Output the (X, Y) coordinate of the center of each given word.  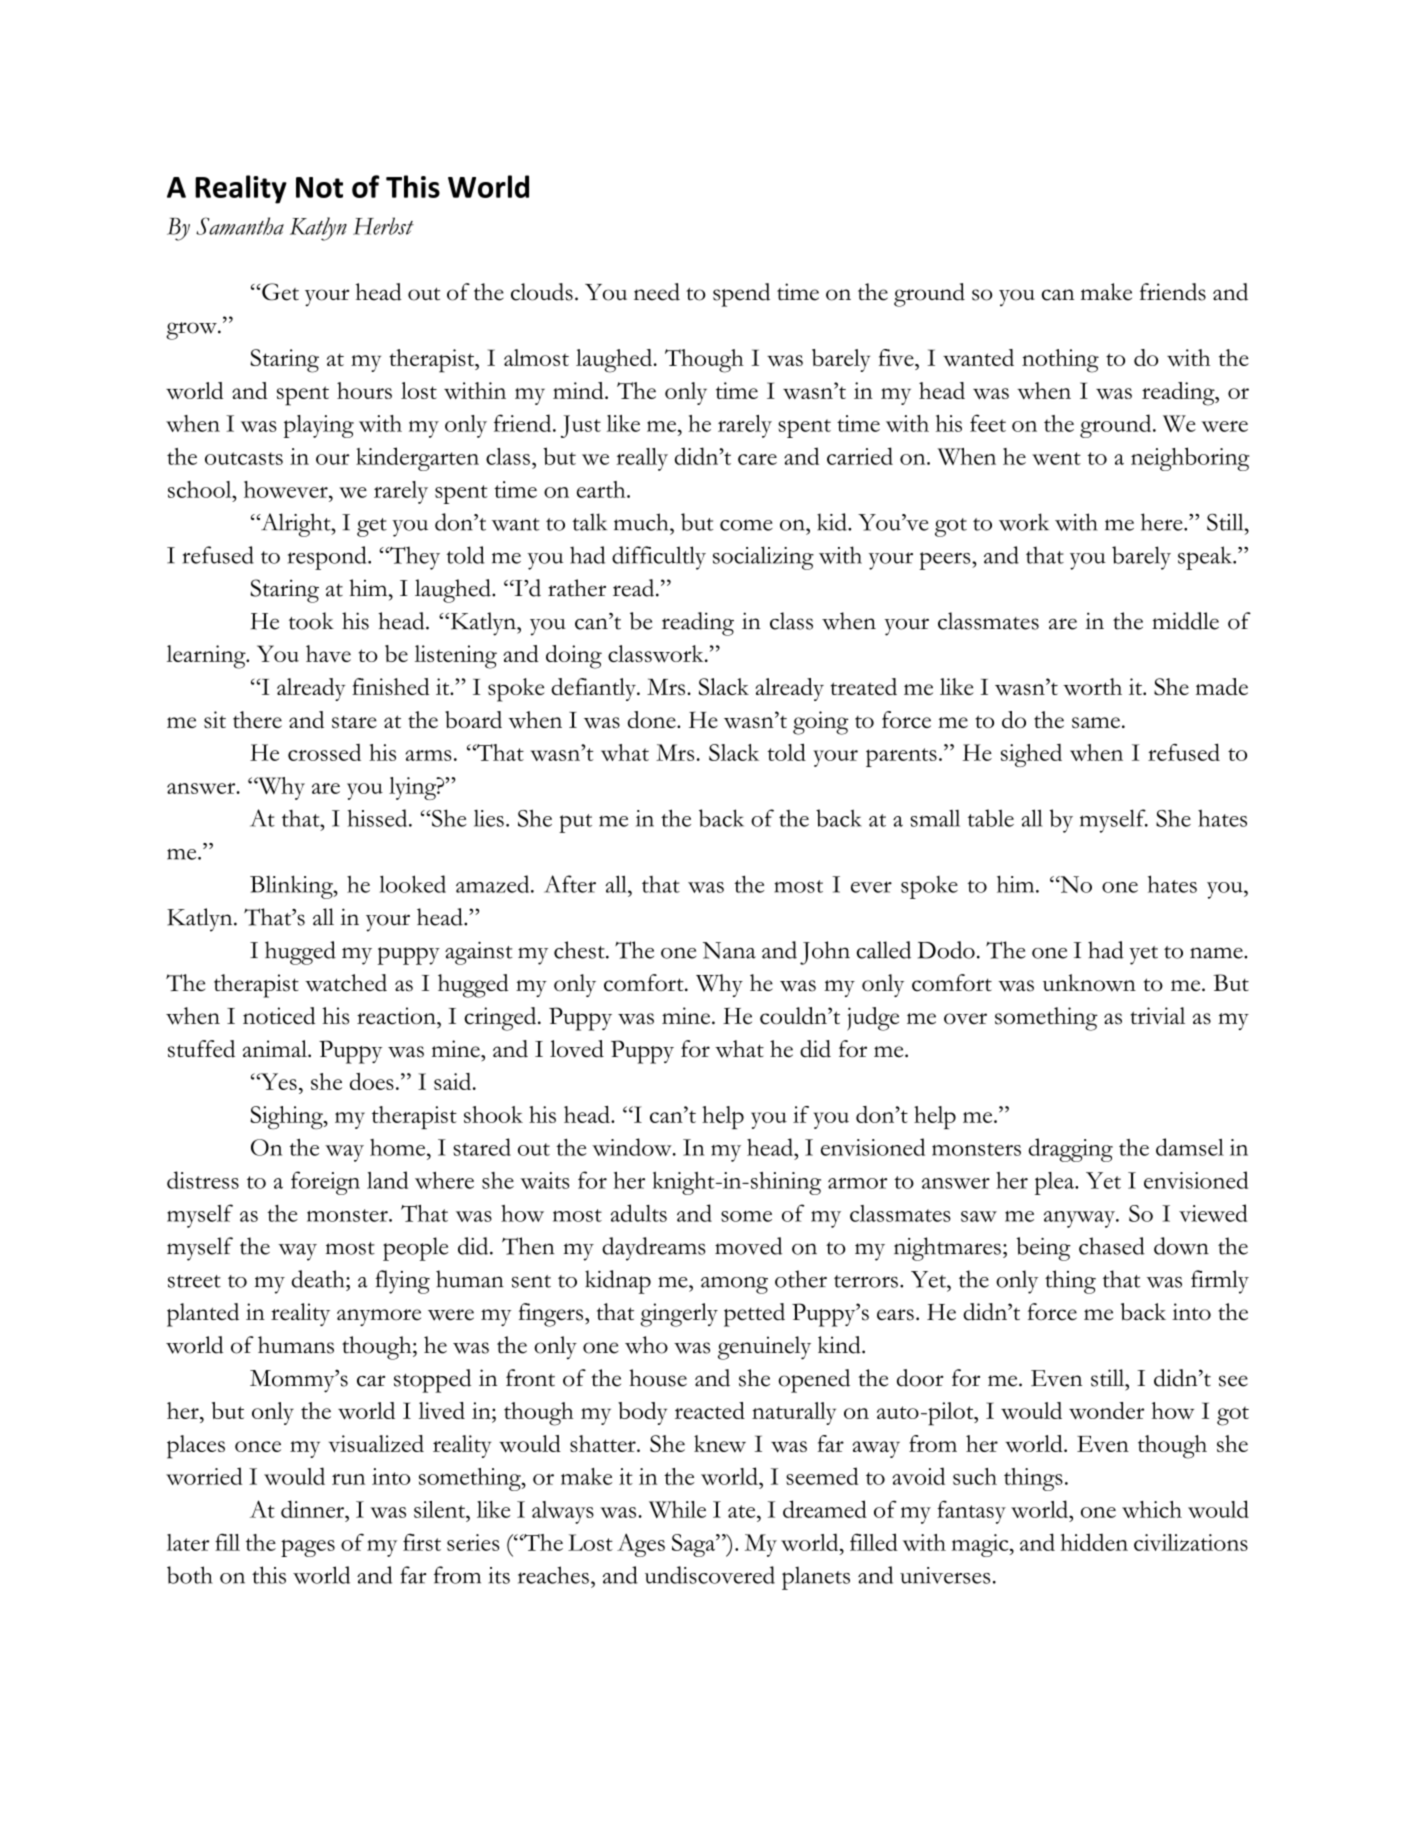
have (328, 653)
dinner (313, 1509)
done (653, 719)
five (897, 357)
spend (741, 295)
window (633, 1147)
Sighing (287, 1118)
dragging (1071, 1150)
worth (1092, 686)
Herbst (383, 226)
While (677, 1509)
